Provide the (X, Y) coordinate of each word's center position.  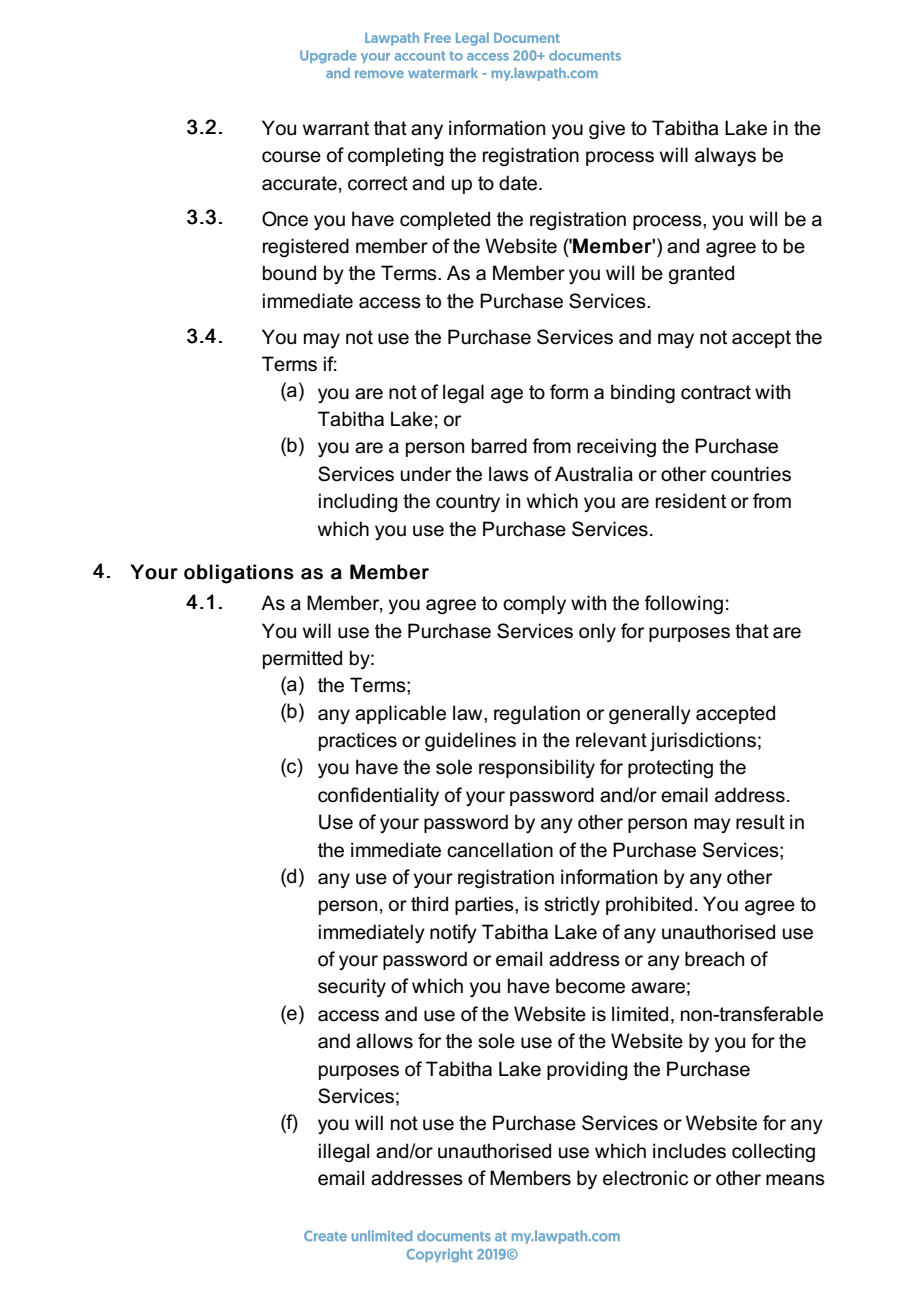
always (725, 156)
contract (716, 392)
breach (714, 959)
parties (485, 905)
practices (358, 741)
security (352, 987)
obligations (239, 574)
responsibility (537, 768)
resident (691, 501)
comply (534, 604)
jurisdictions (703, 741)
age (507, 396)
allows (384, 1041)
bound (289, 273)
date (518, 183)
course (291, 157)
